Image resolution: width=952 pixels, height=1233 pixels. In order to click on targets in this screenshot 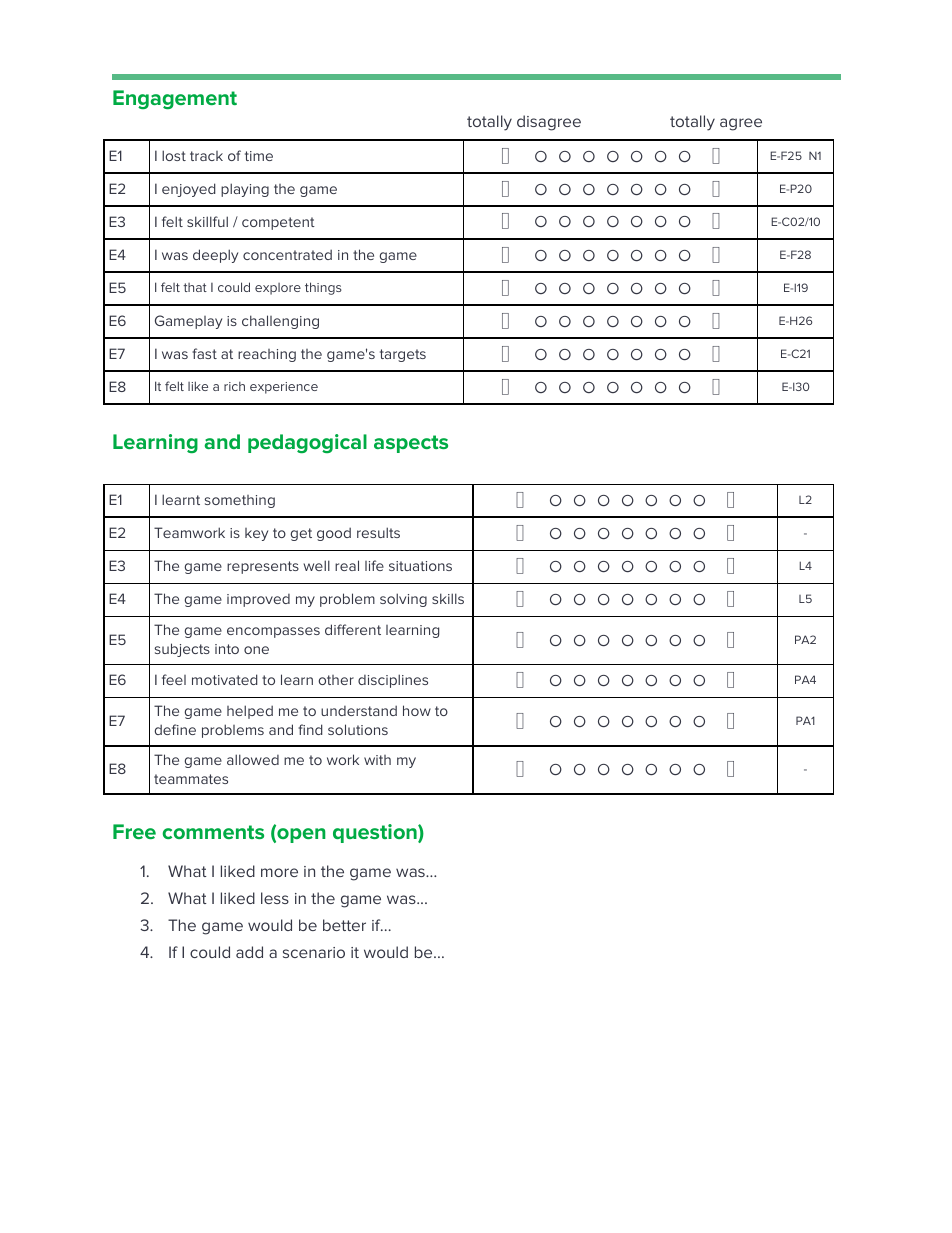, I will do `click(403, 355)`.
